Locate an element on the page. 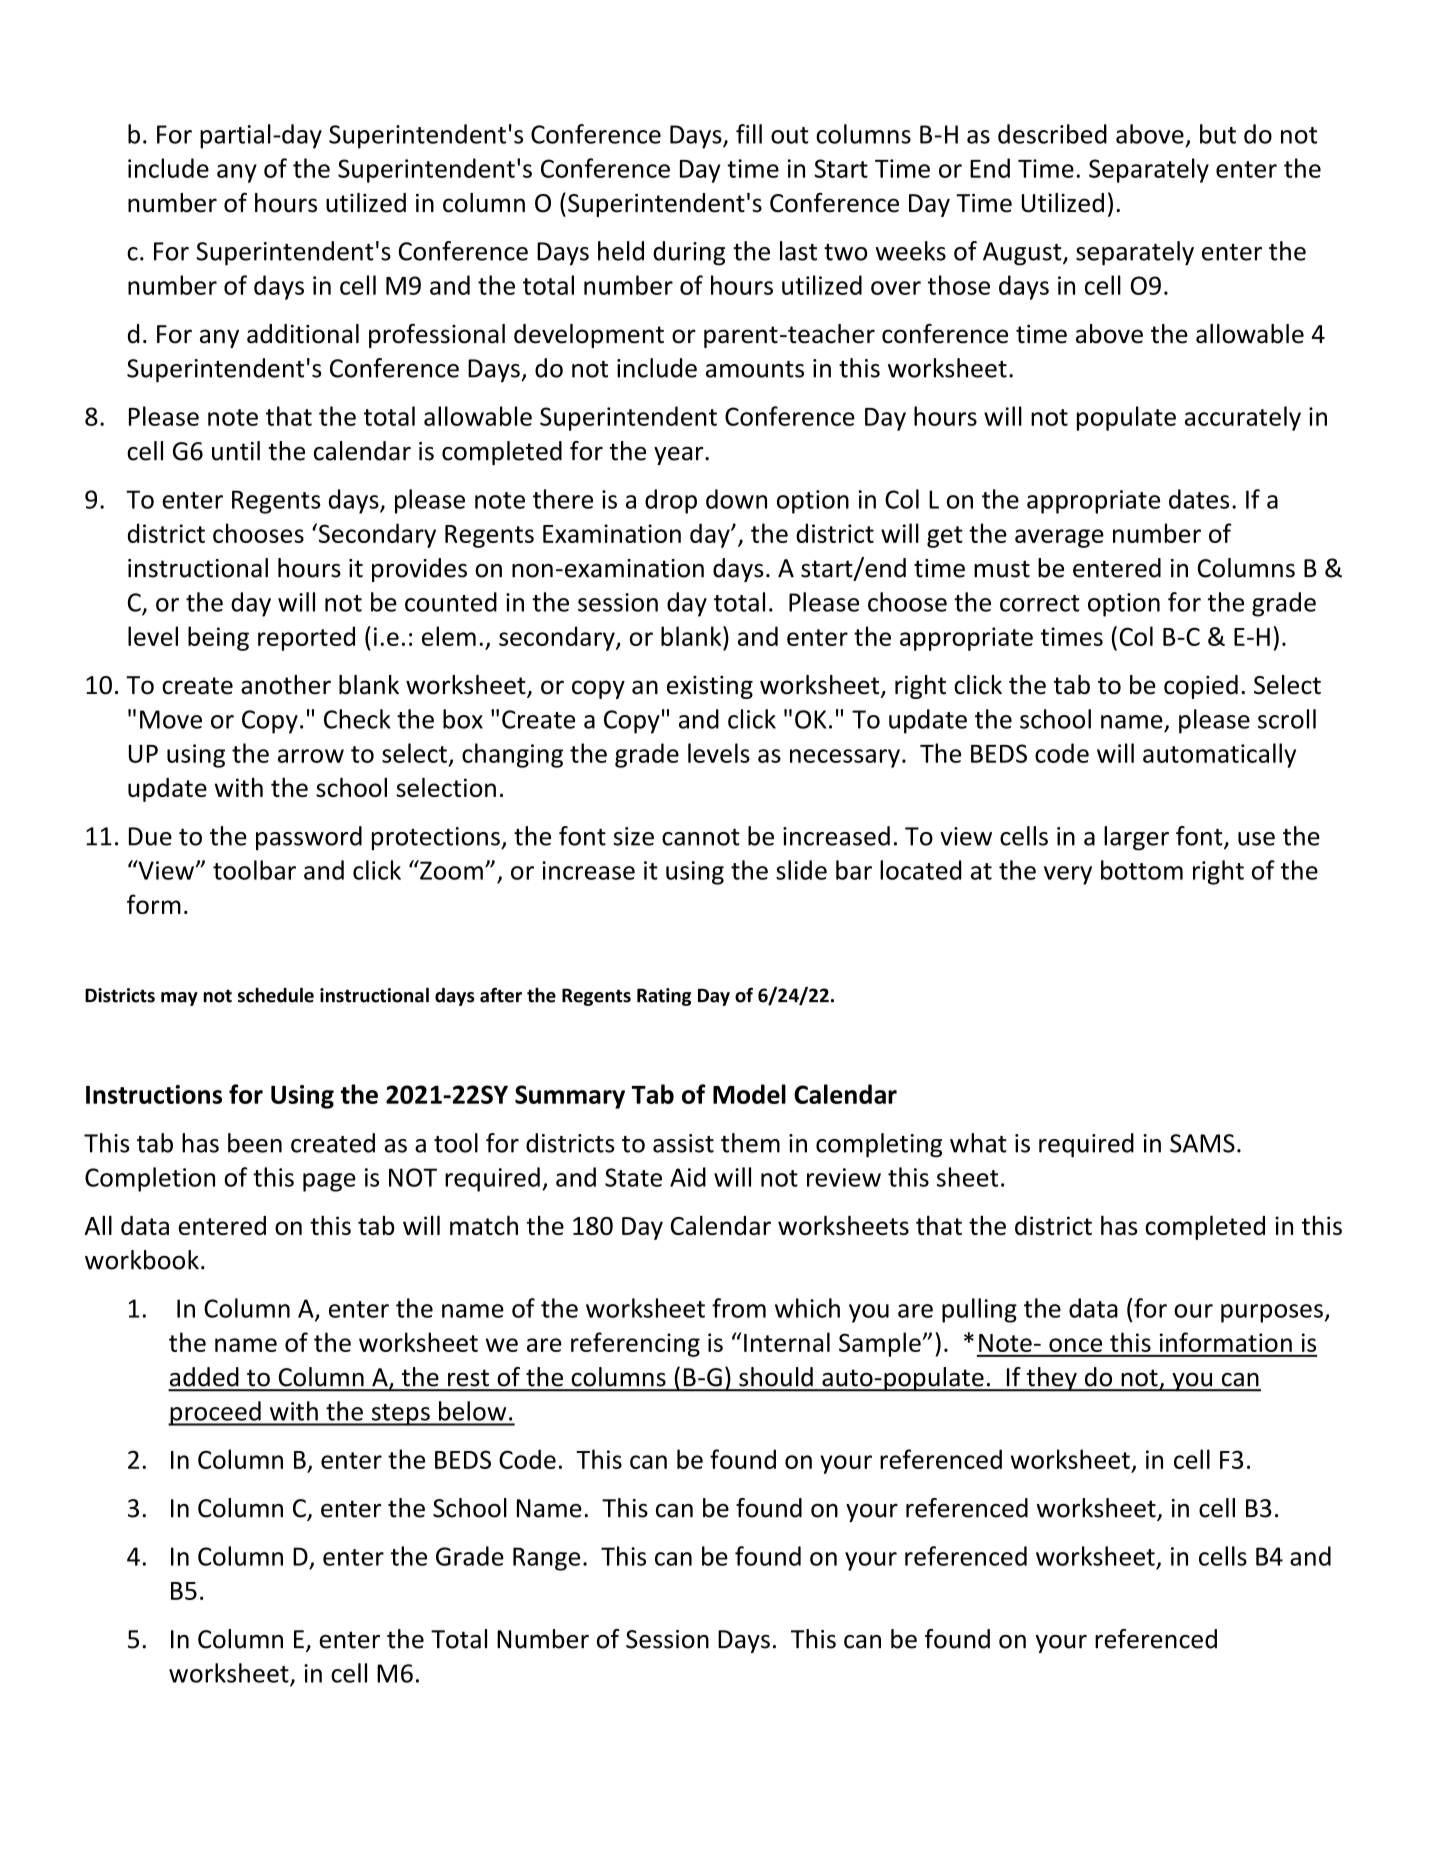  Range is located at coordinates (546, 1559).
